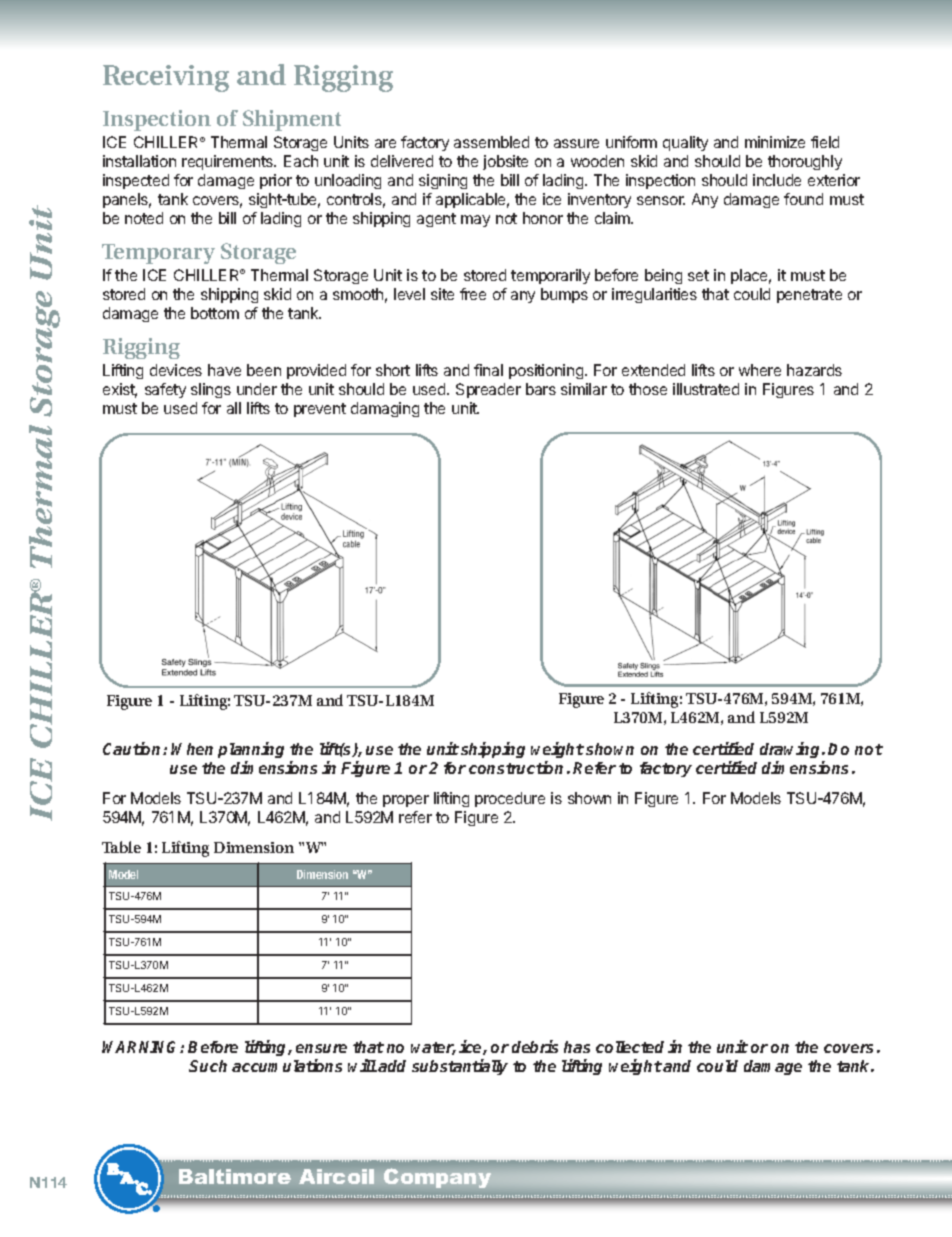  I want to click on Receiving, so click(166, 78).
